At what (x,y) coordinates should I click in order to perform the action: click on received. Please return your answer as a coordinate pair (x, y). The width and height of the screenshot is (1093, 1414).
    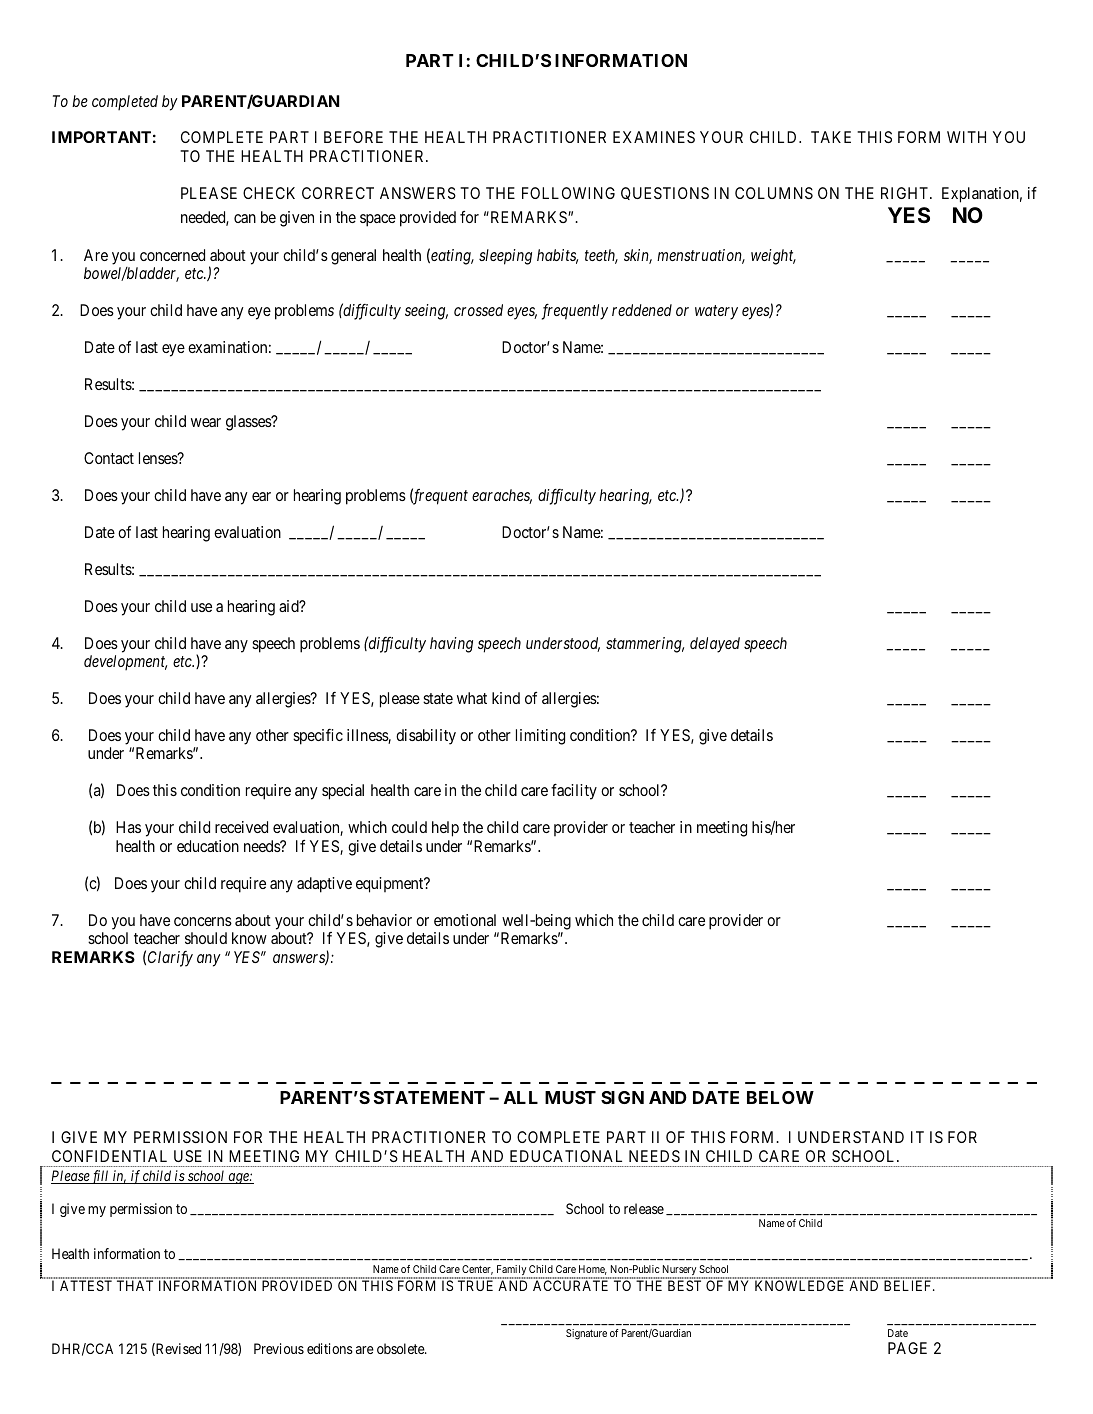
    Looking at the image, I should click on (241, 827).
